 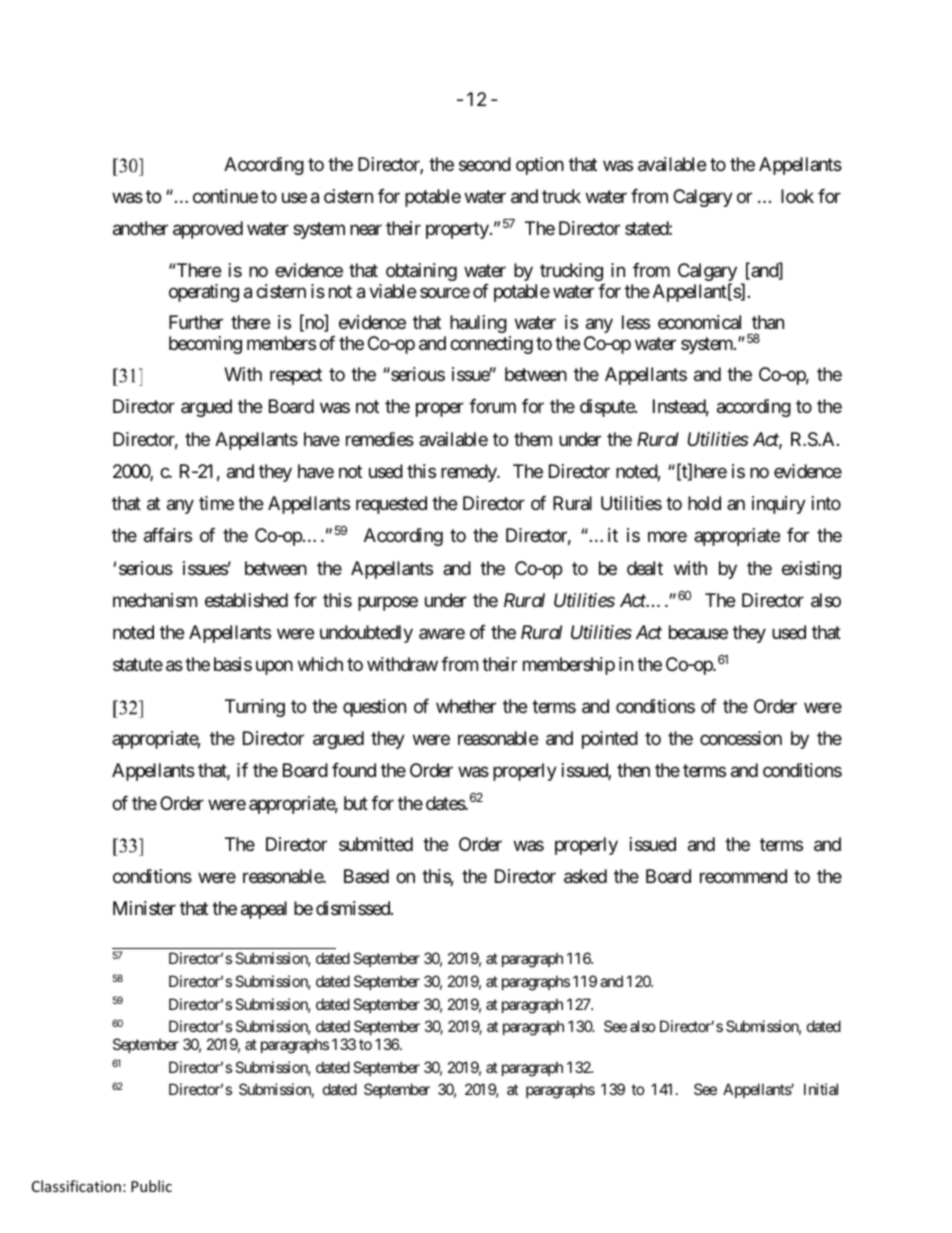 I want to click on time, so click(x=216, y=503).
